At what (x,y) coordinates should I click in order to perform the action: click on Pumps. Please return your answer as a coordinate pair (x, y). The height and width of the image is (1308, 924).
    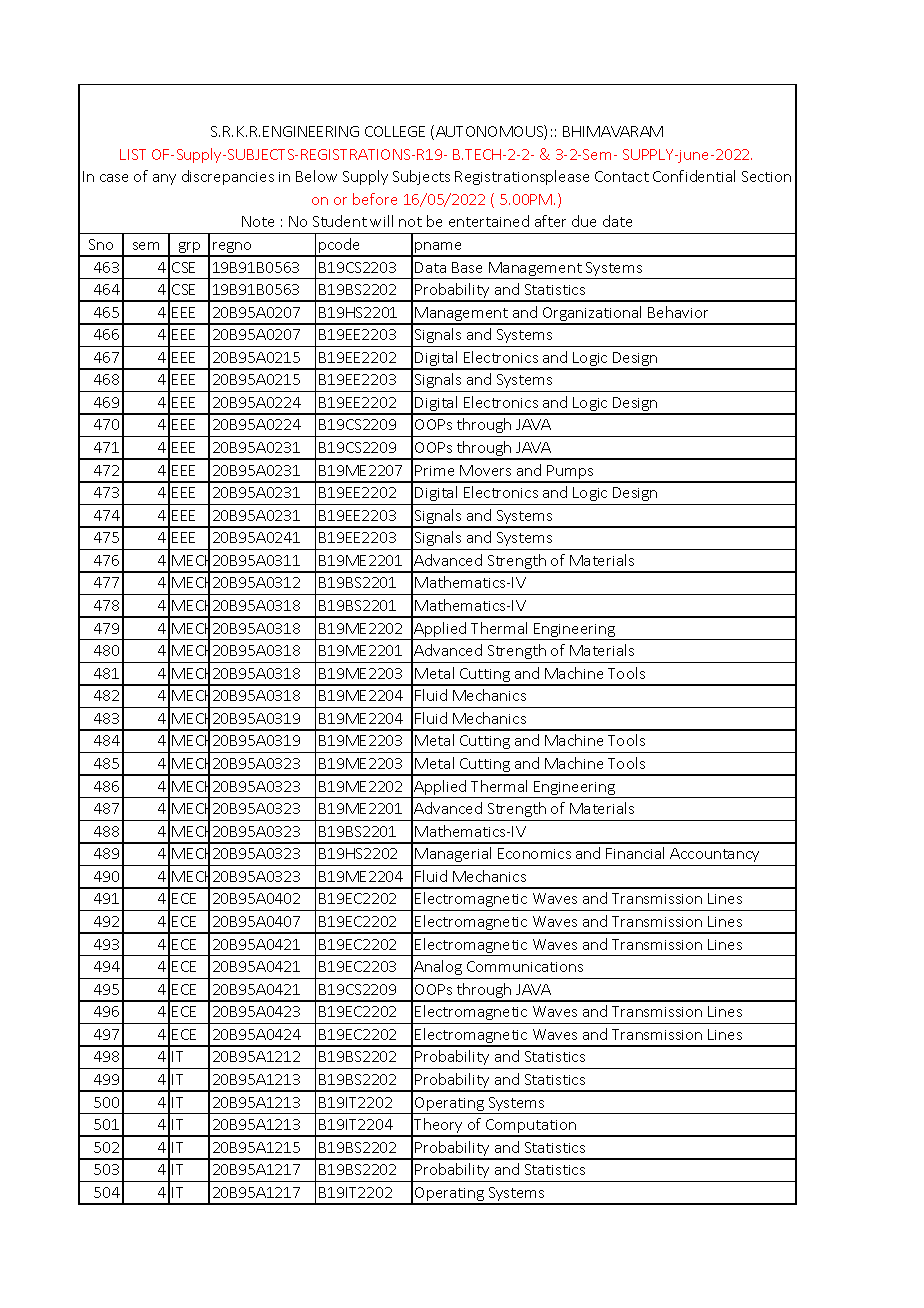
    Looking at the image, I should click on (570, 473).
